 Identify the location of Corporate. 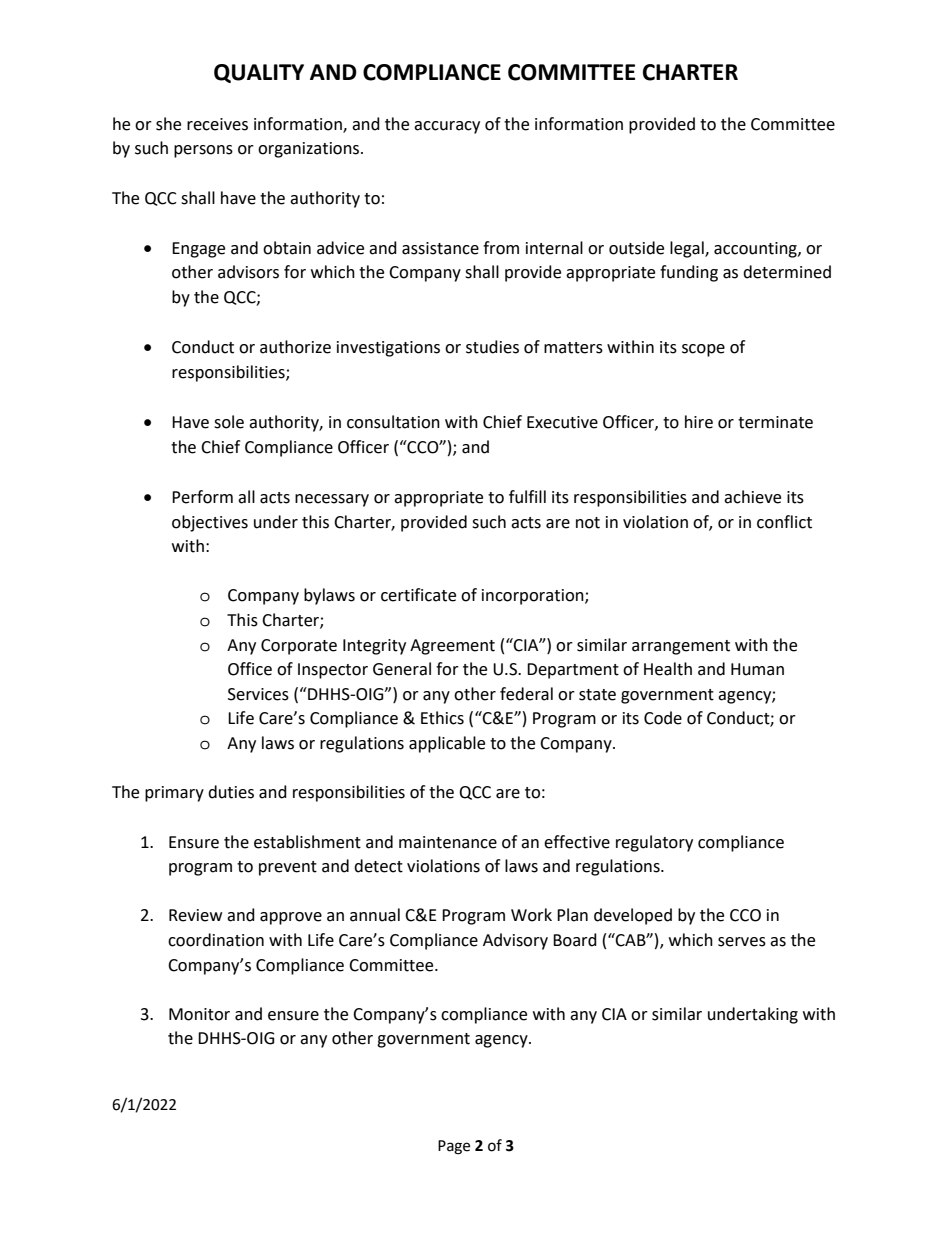
(299, 647).
